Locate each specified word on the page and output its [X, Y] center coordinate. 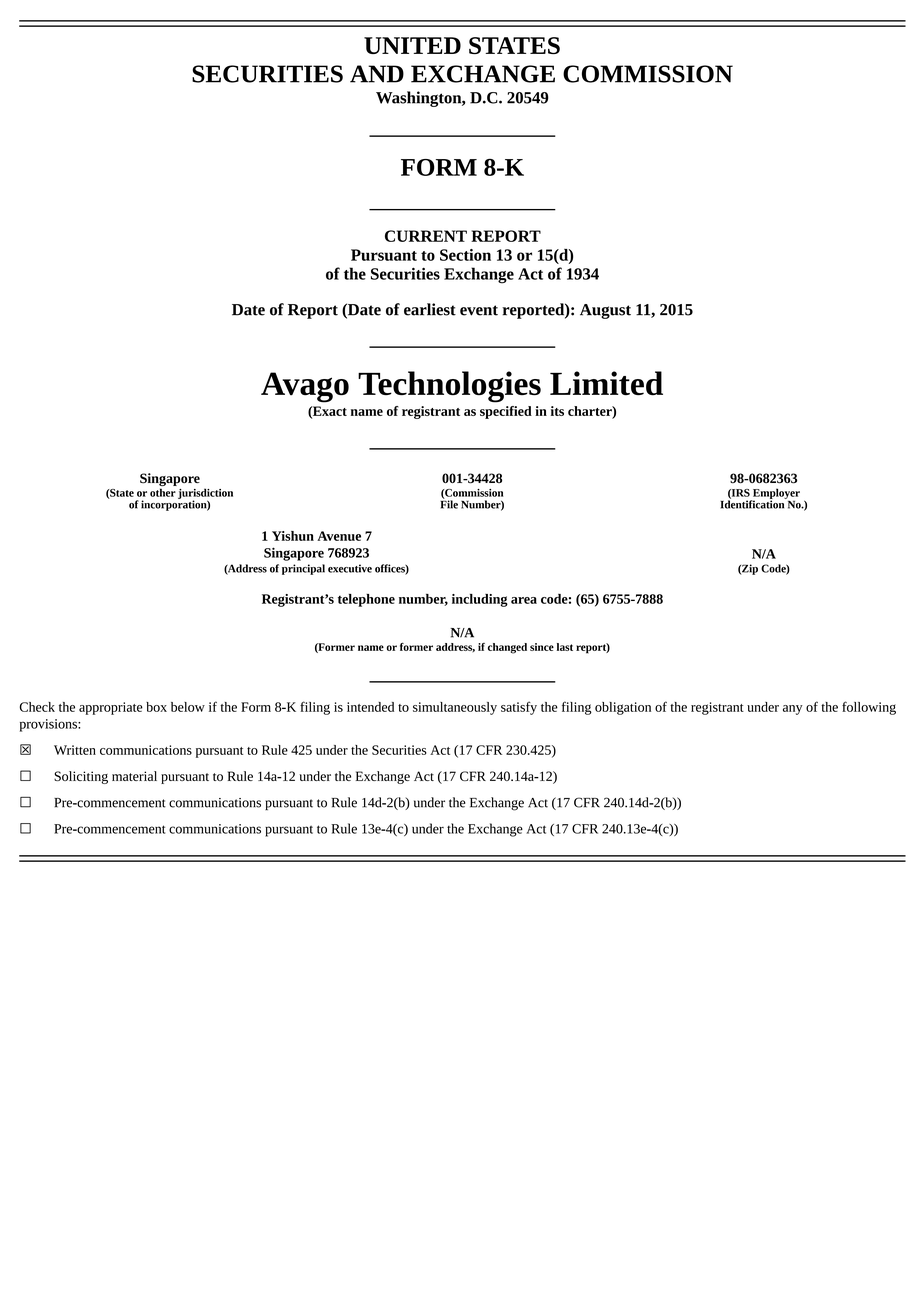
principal [303, 569]
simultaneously [455, 708]
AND [377, 74]
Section [465, 255]
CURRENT [426, 236]
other [163, 492]
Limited [606, 383]
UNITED [412, 45]
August [605, 311]
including [480, 600]
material [134, 776]
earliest [430, 309]
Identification [753, 503]
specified [506, 412]
